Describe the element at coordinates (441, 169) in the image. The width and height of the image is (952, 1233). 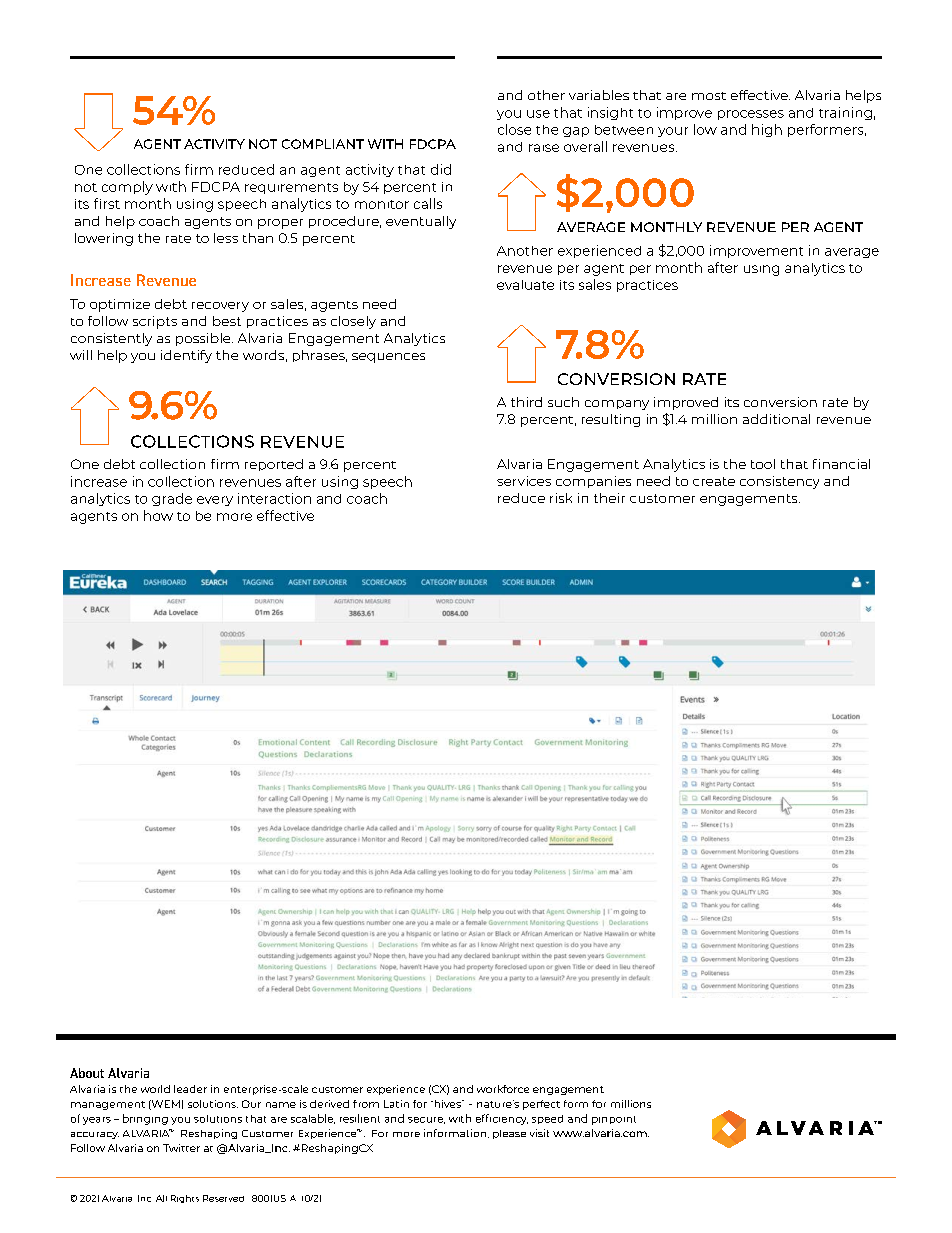
I see `did` at that location.
